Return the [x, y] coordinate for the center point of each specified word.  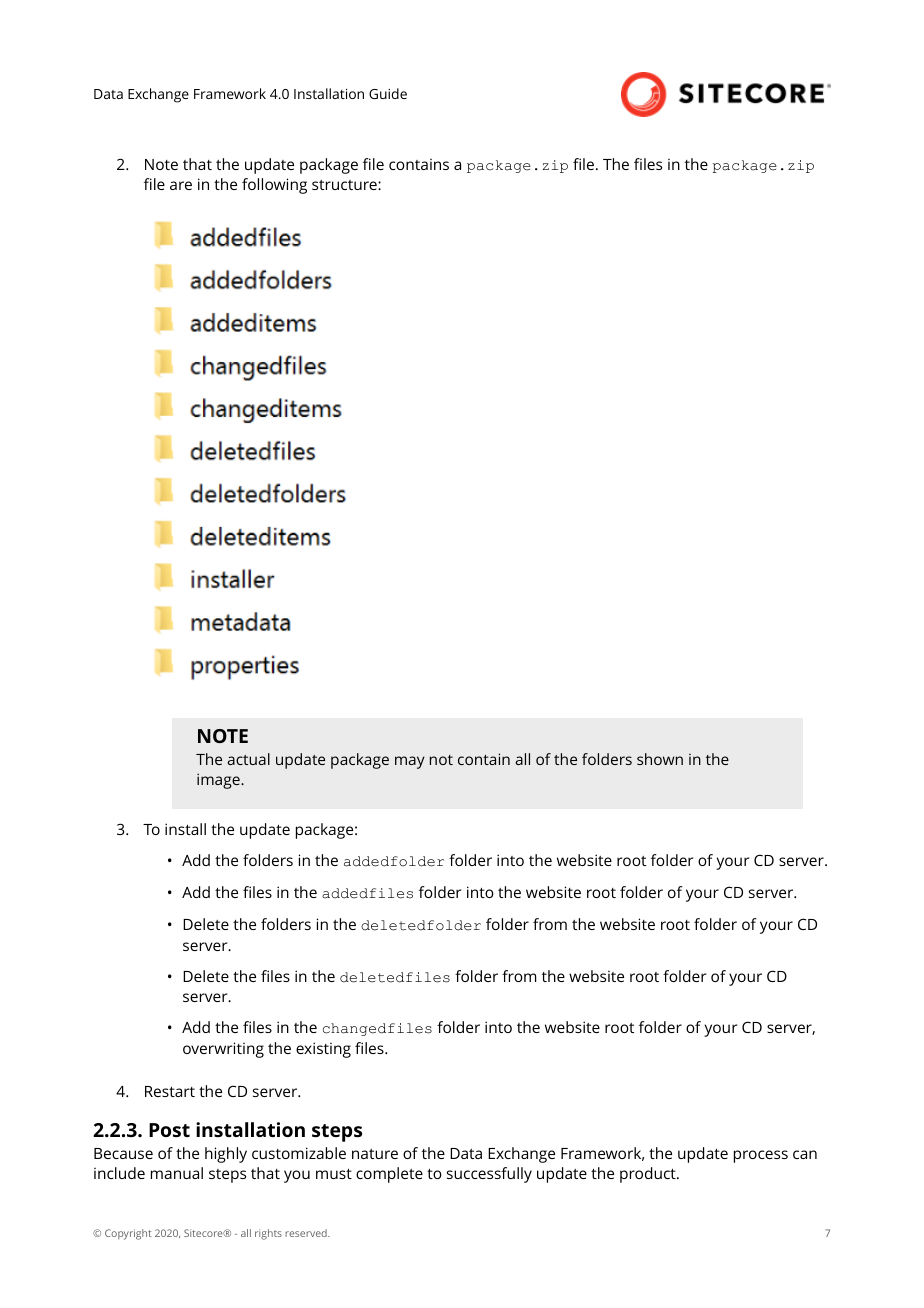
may [410, 762]
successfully [489, 1175]
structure [345, 185]
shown [660, 759]
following [274, 186]
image [219, 781]
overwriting [223, 1050]
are [181, 185]
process [761, 1156]
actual [248, 759]
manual [177, 1173]
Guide [388, 93]
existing [323, 1050]
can [805, 1154]
